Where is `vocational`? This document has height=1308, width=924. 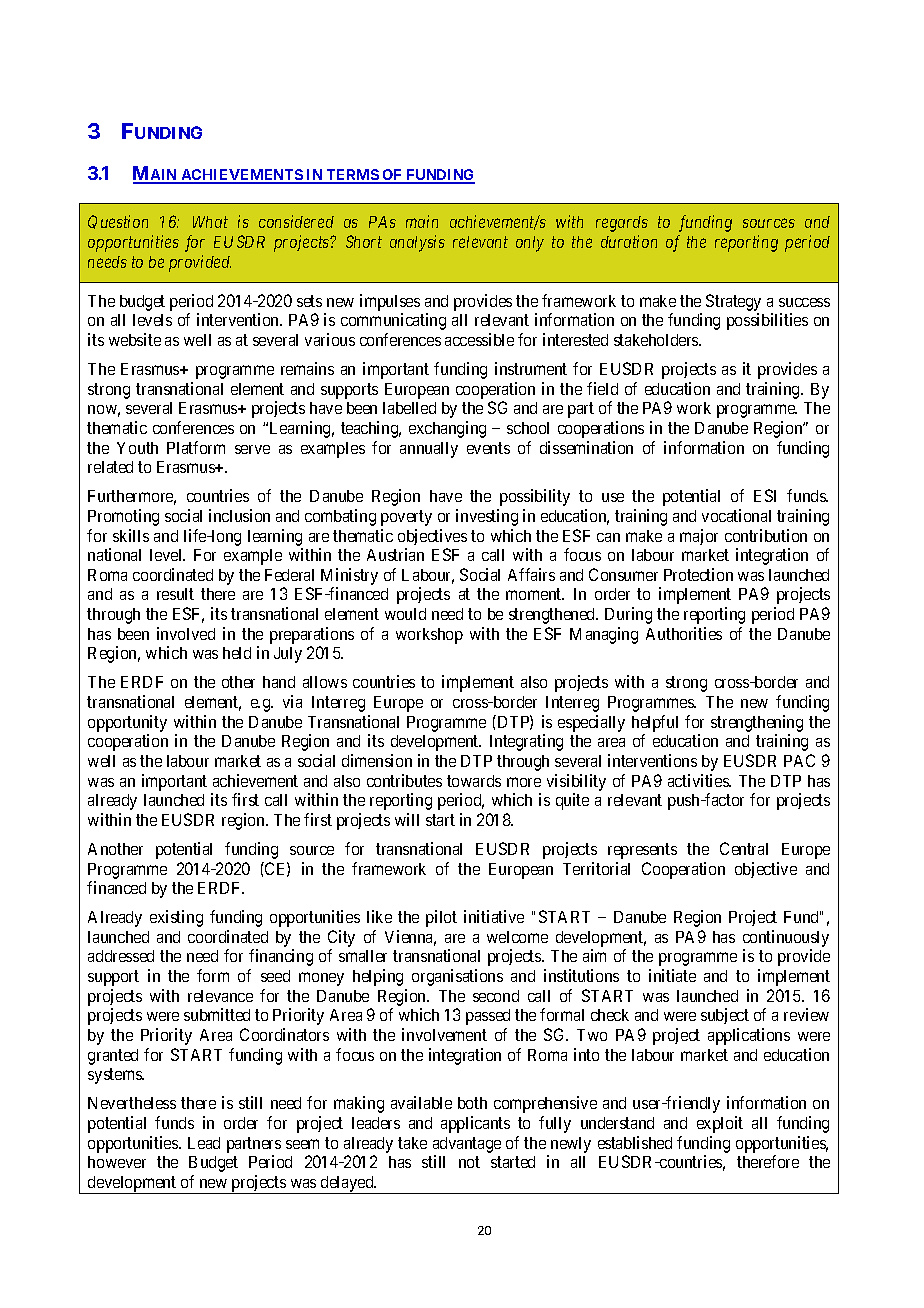
vocational is located at coordinates (736, 515).
